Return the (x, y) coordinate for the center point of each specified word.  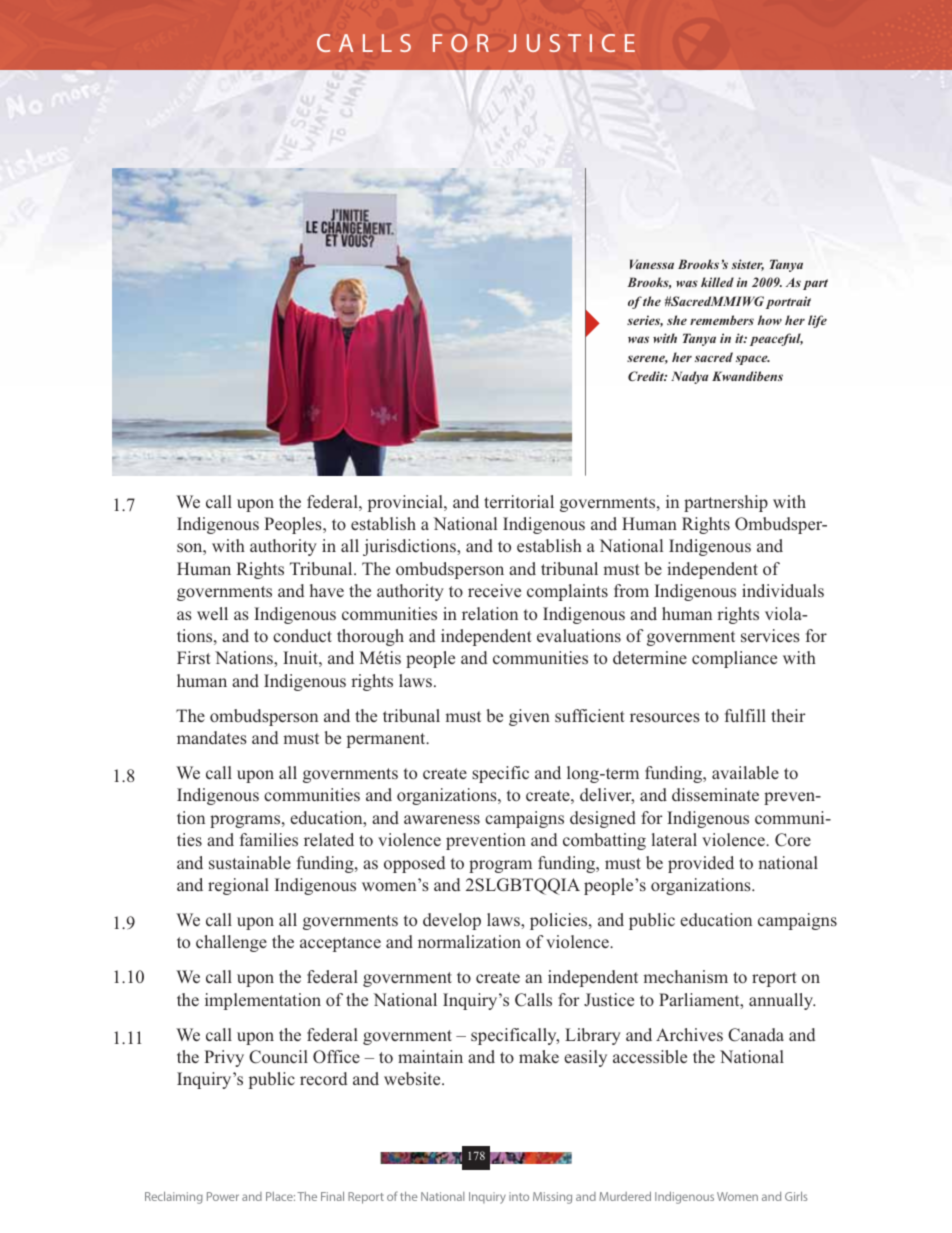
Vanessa (652, 264)
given (529, 717)
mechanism (685, 976)
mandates (212, 738)
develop (452, 921)
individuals (783, 590)
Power (223, 1196)
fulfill (745, 715)
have (327, 590)
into (519, 1196)
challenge (231, 943)
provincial (406, 503)
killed (717, 282)
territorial (519, 501)
